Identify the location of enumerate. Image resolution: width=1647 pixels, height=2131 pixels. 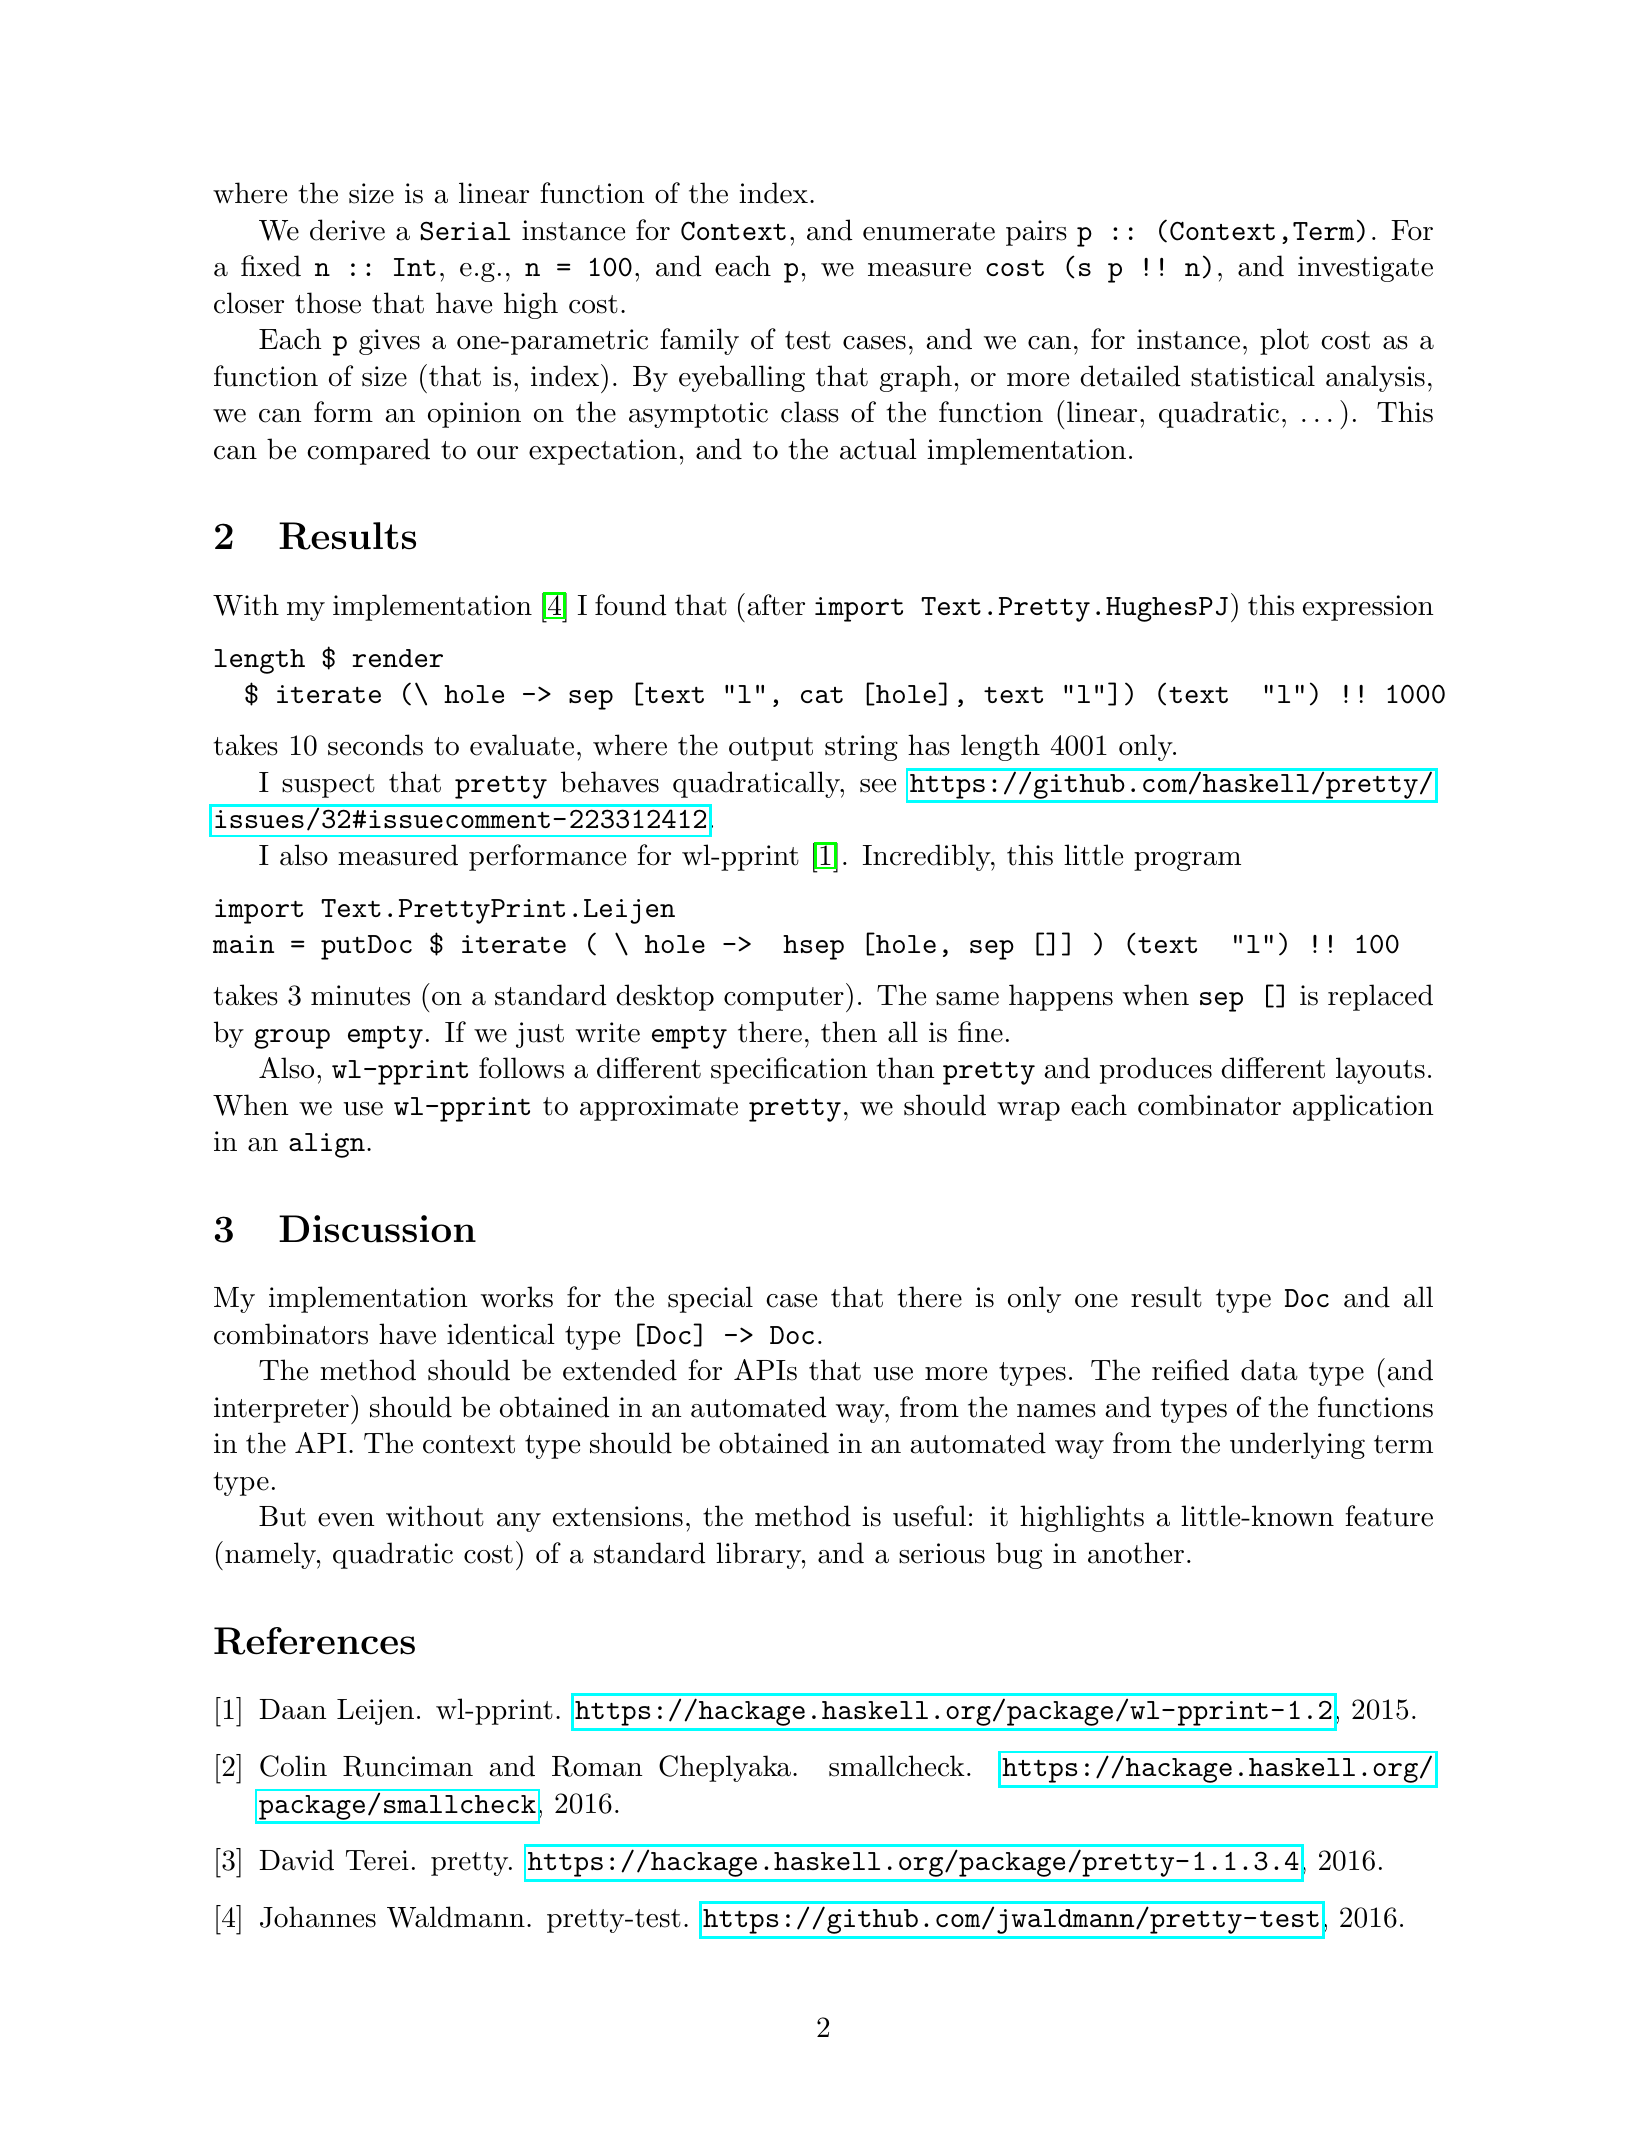
(929, 231).
